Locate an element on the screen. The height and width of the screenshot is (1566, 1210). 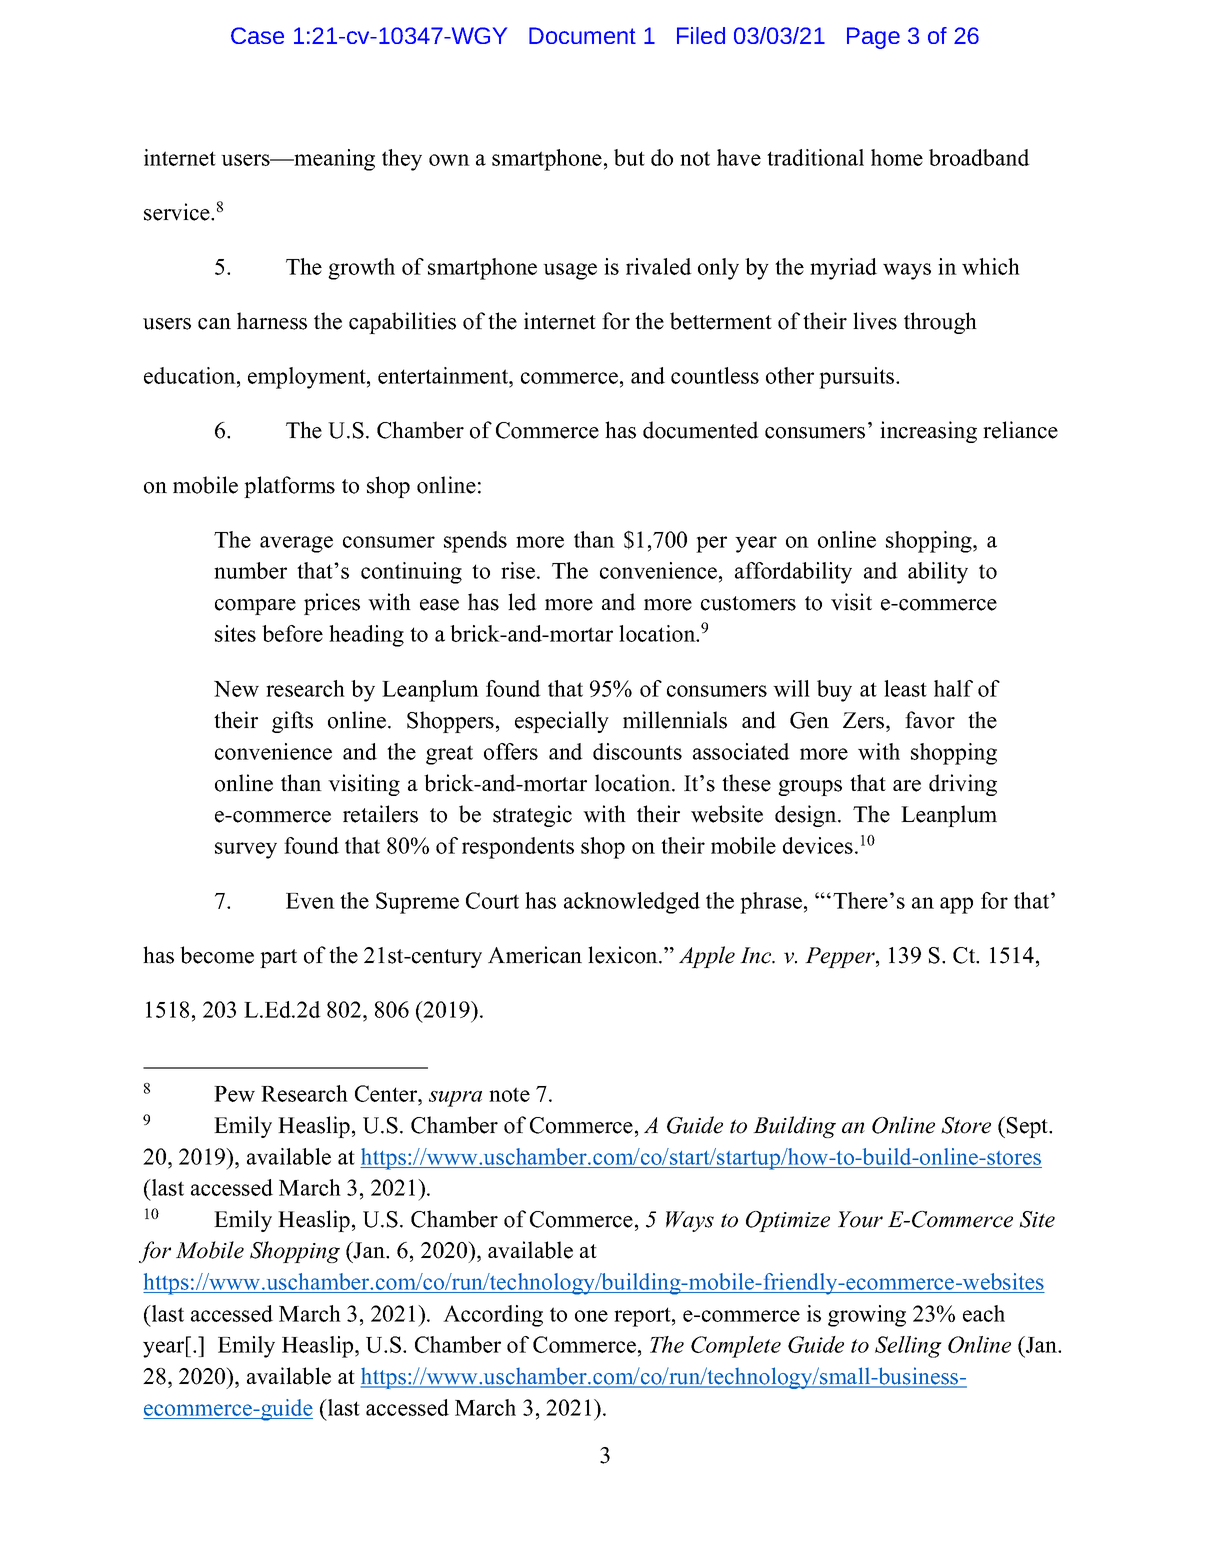
Selling is located at coordinates (908, 1347).
